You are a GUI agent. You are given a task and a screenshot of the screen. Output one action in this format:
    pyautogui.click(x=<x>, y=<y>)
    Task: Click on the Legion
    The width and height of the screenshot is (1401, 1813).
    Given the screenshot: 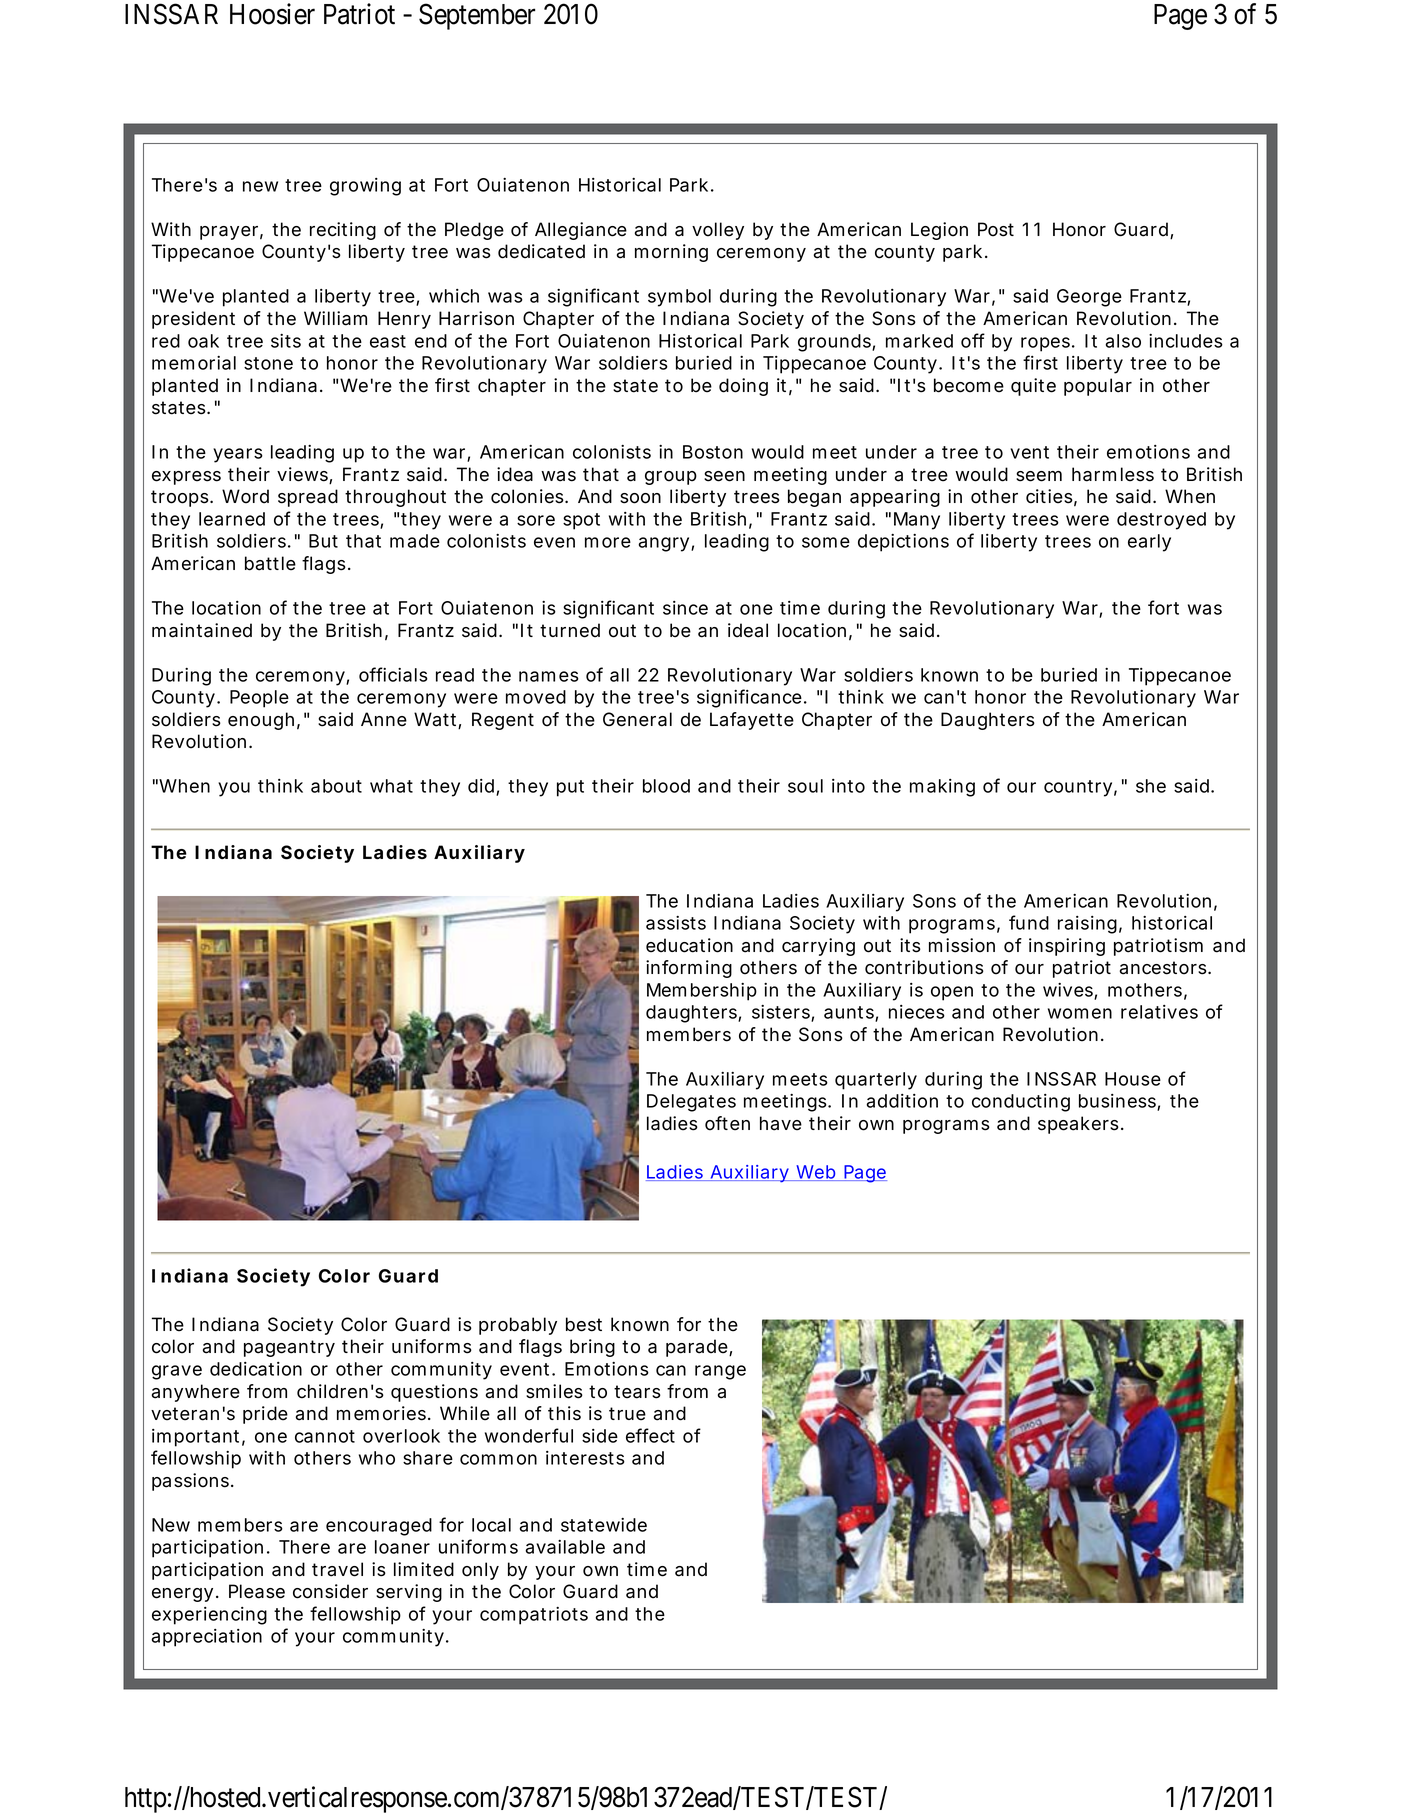 What is the action you would take?
    pyautogui.click(x=939, y=231)
